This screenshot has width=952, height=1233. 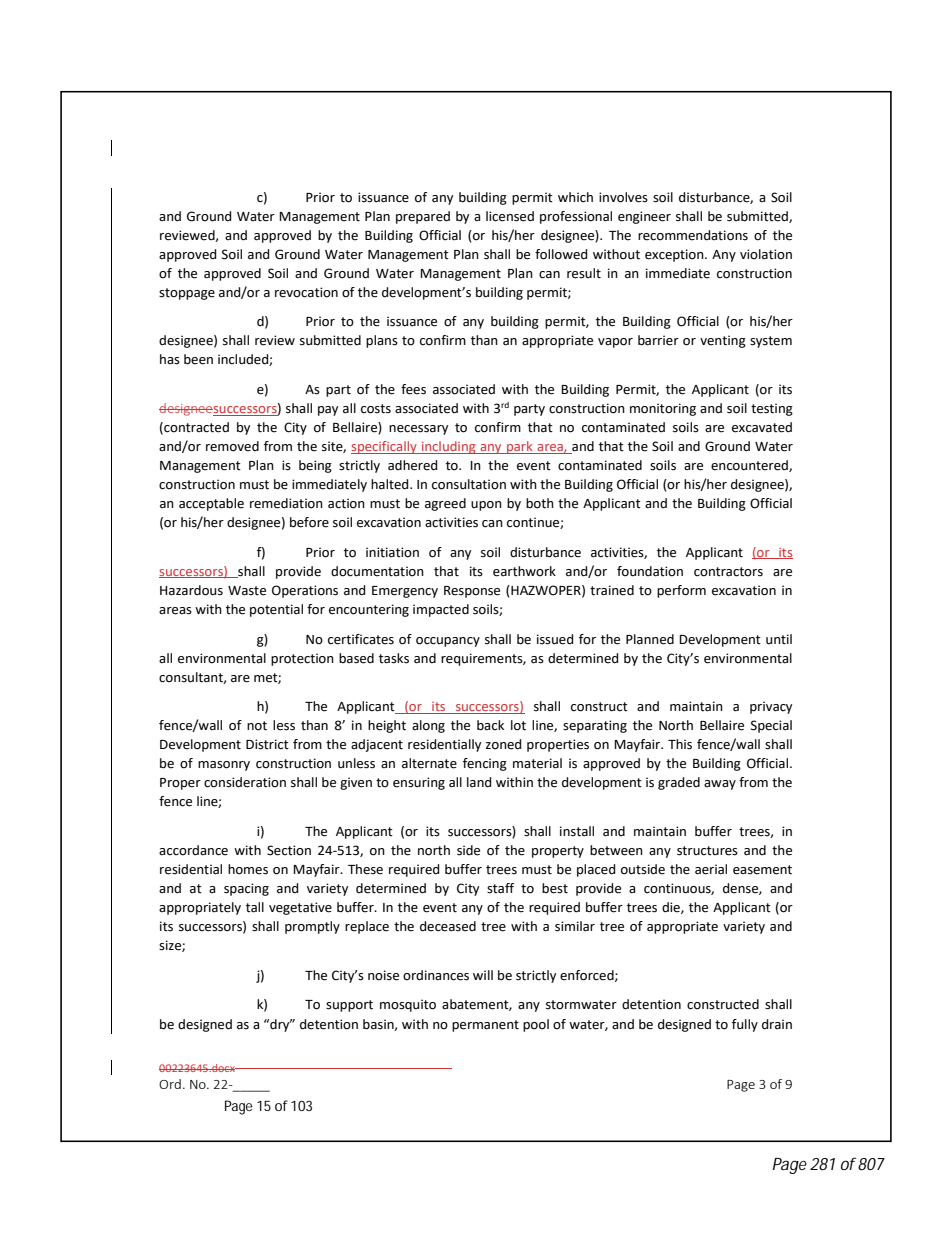 I want to click on licensed, so click(x=510, y=216).
